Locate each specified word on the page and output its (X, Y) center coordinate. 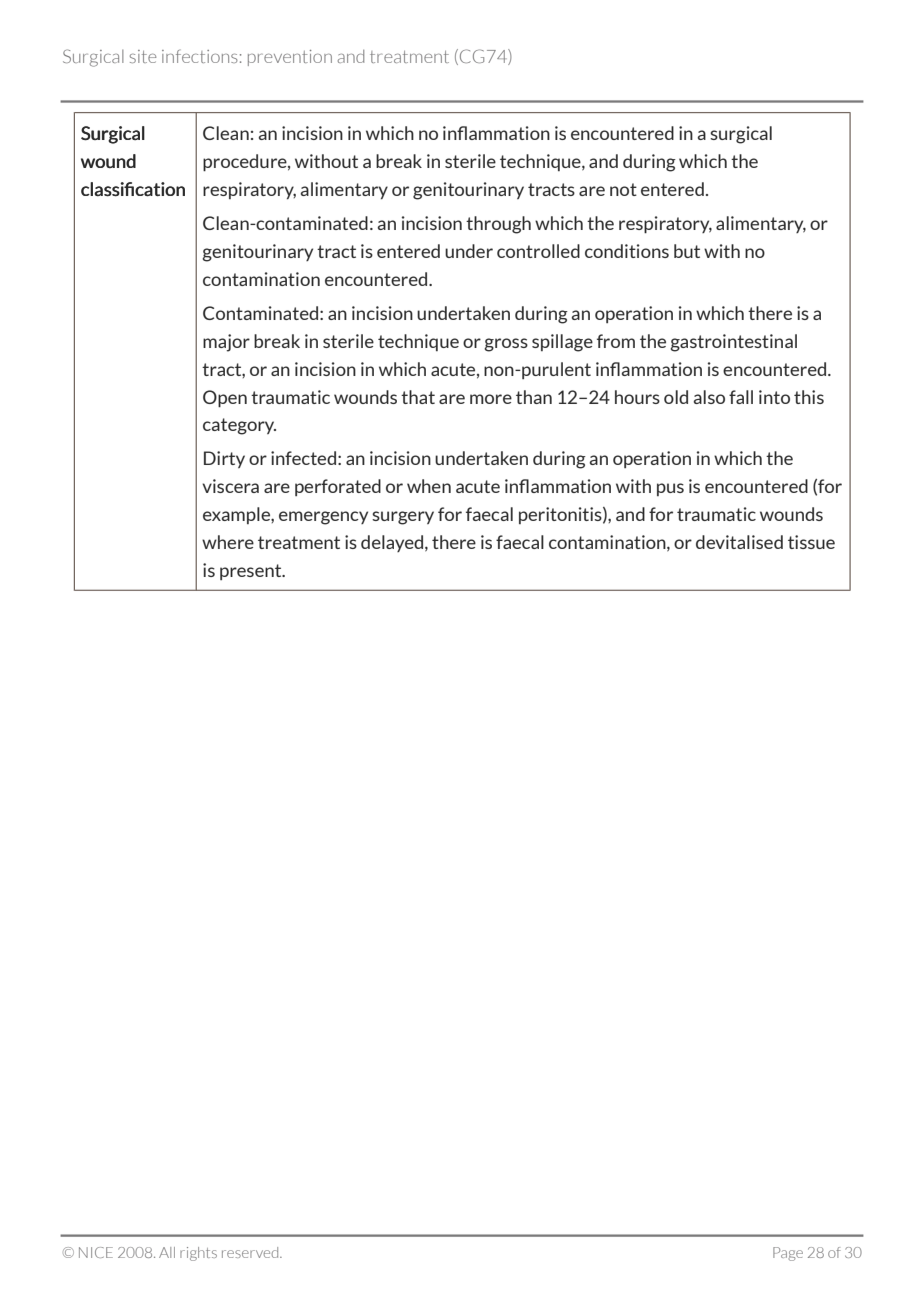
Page (788, 1254)
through (498, 225)
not (623, 189)
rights (198, 1254)
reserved (251, 1252)
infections (200, 56)
